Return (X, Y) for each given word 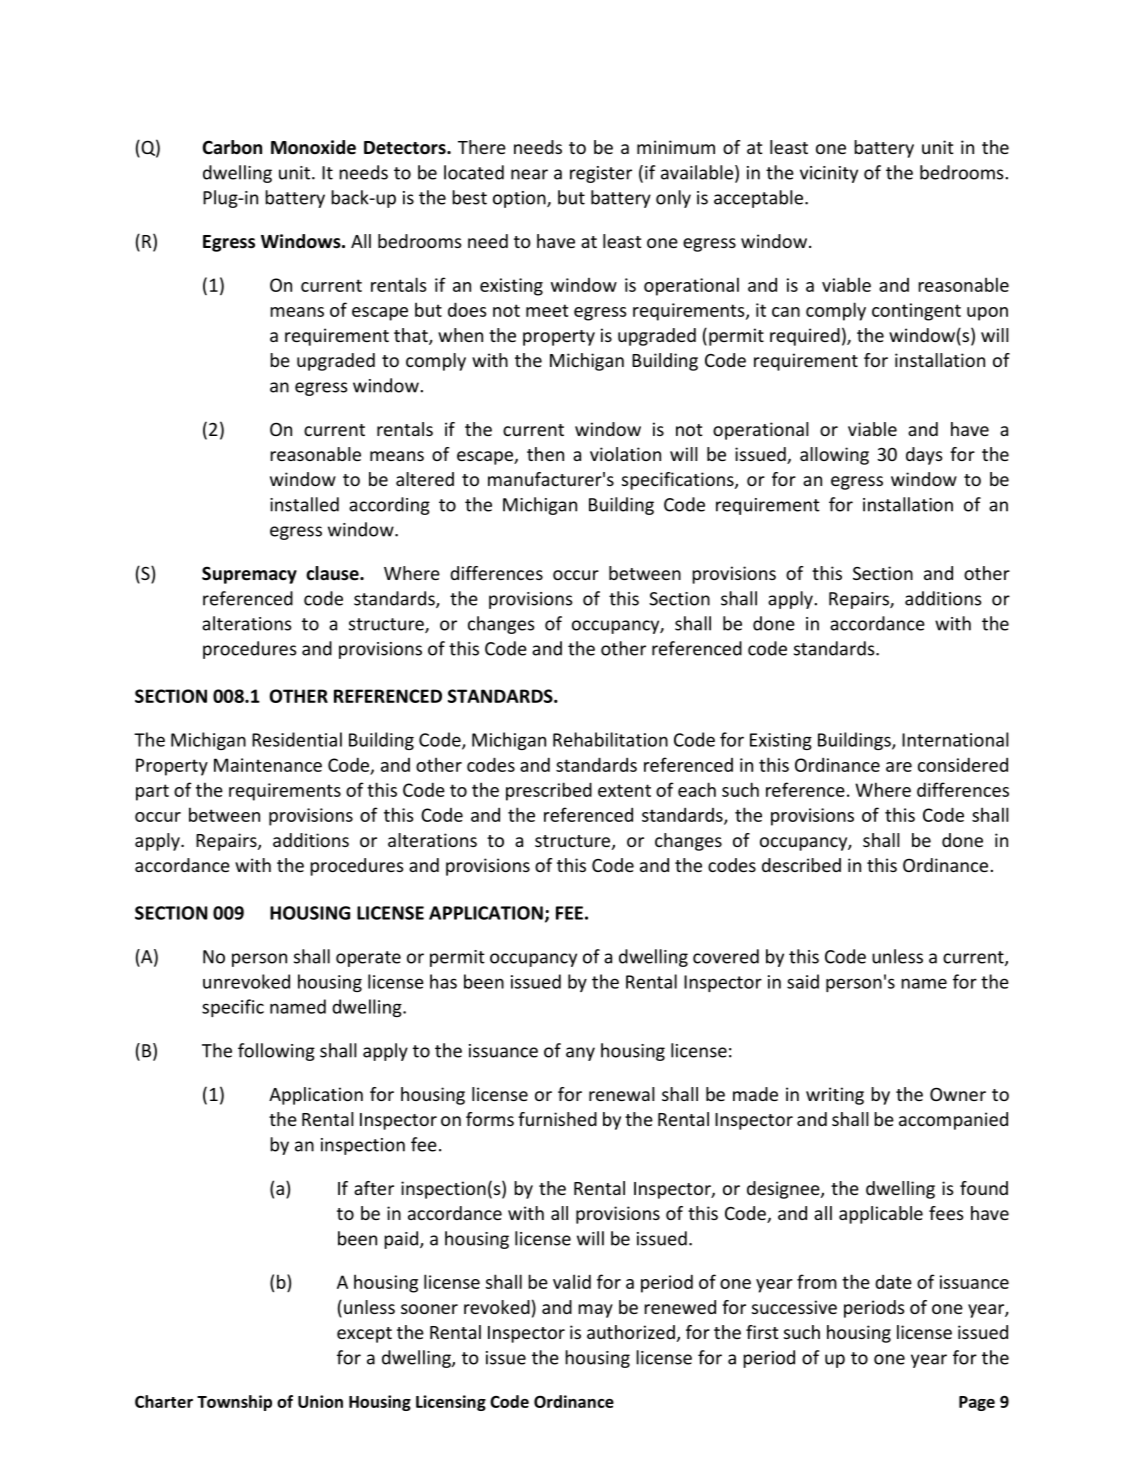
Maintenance (268, 765)
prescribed (549, 791)
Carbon (232, 147)
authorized (631, 1332)
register (601, 174)
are (899, 767)
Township (234, 1403)
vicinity (829, 174)
